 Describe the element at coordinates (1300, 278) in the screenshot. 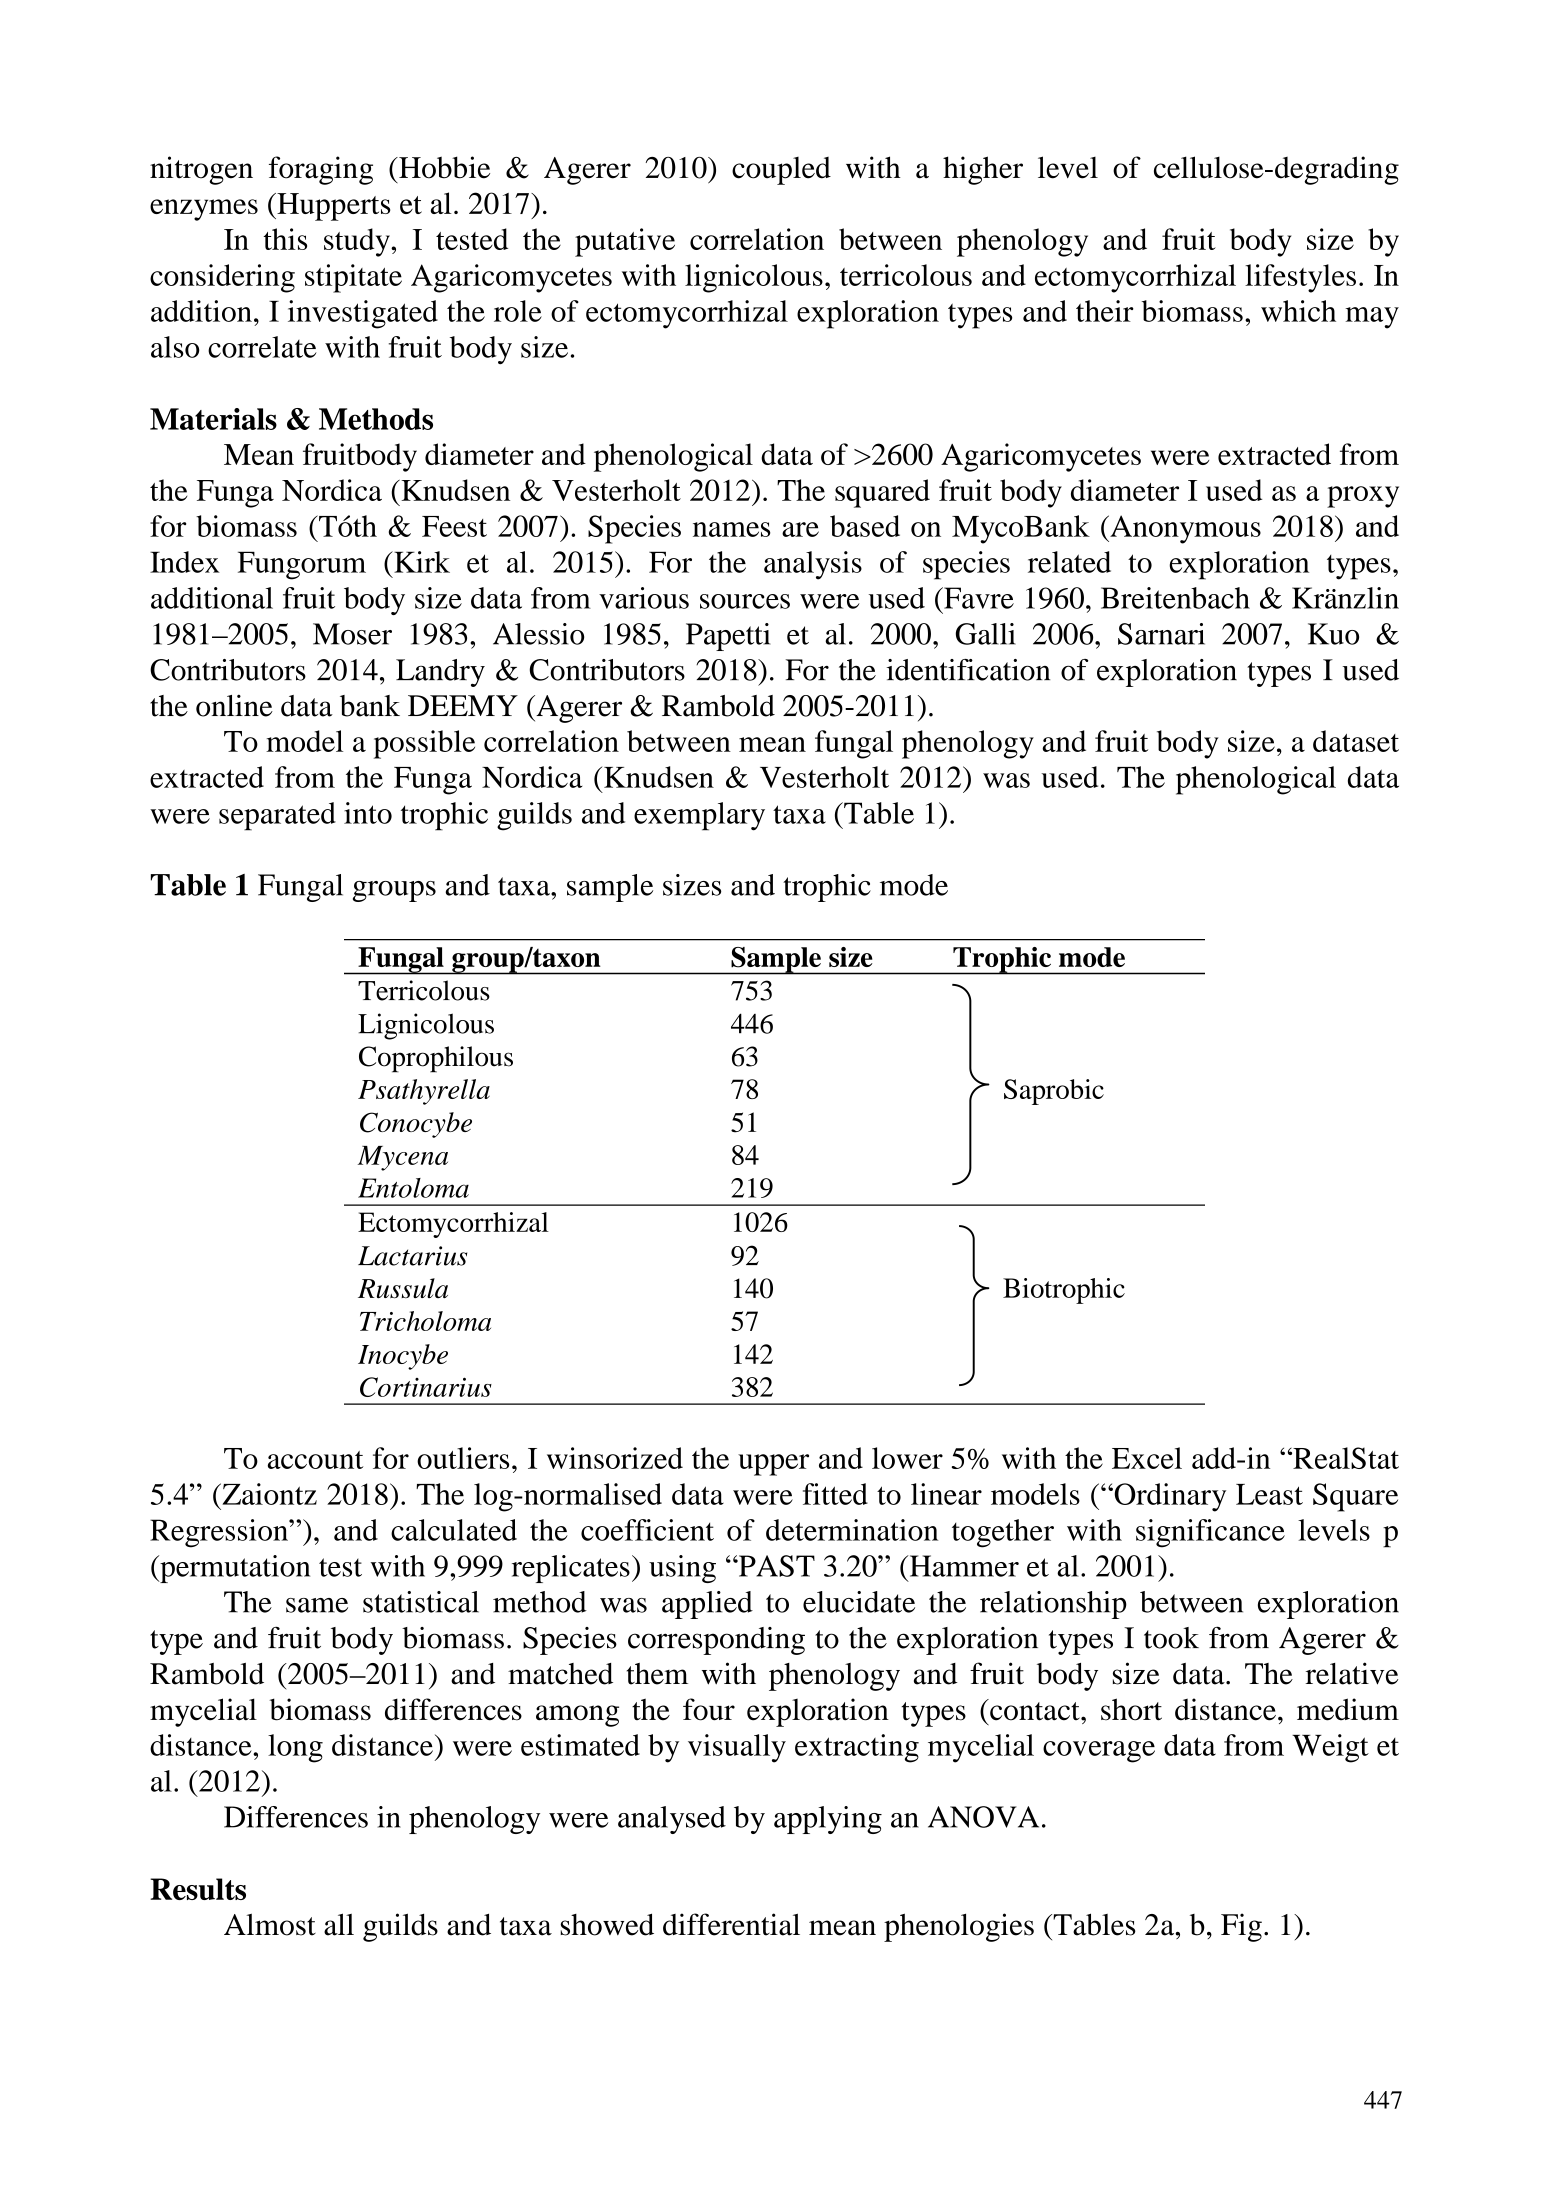

I see `lifestyles` at that location.
